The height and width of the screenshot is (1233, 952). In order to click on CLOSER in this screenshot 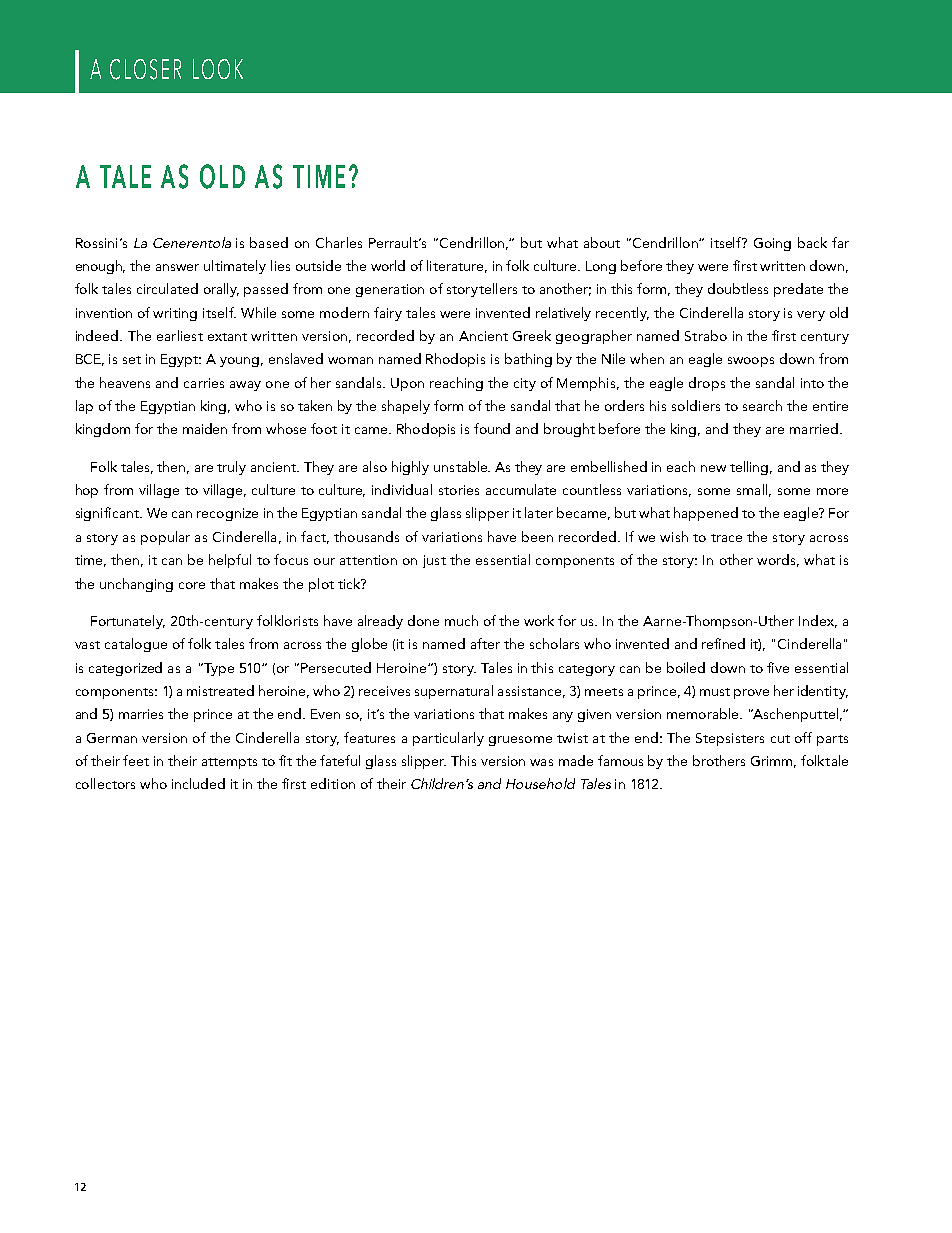, I will do `click(145, 69)`.
